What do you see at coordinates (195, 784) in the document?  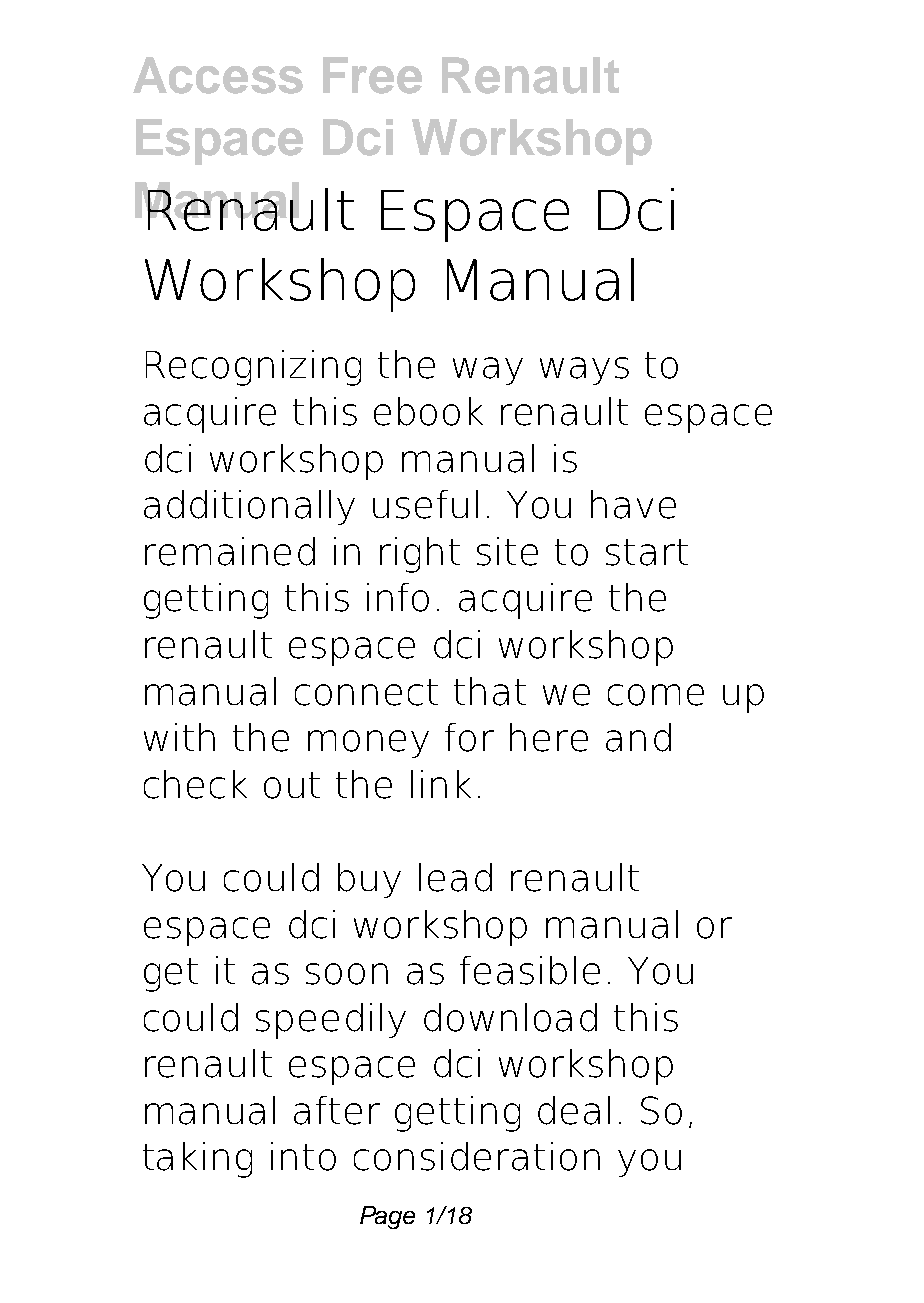 I see `check` at bounding box center [195, 784].
